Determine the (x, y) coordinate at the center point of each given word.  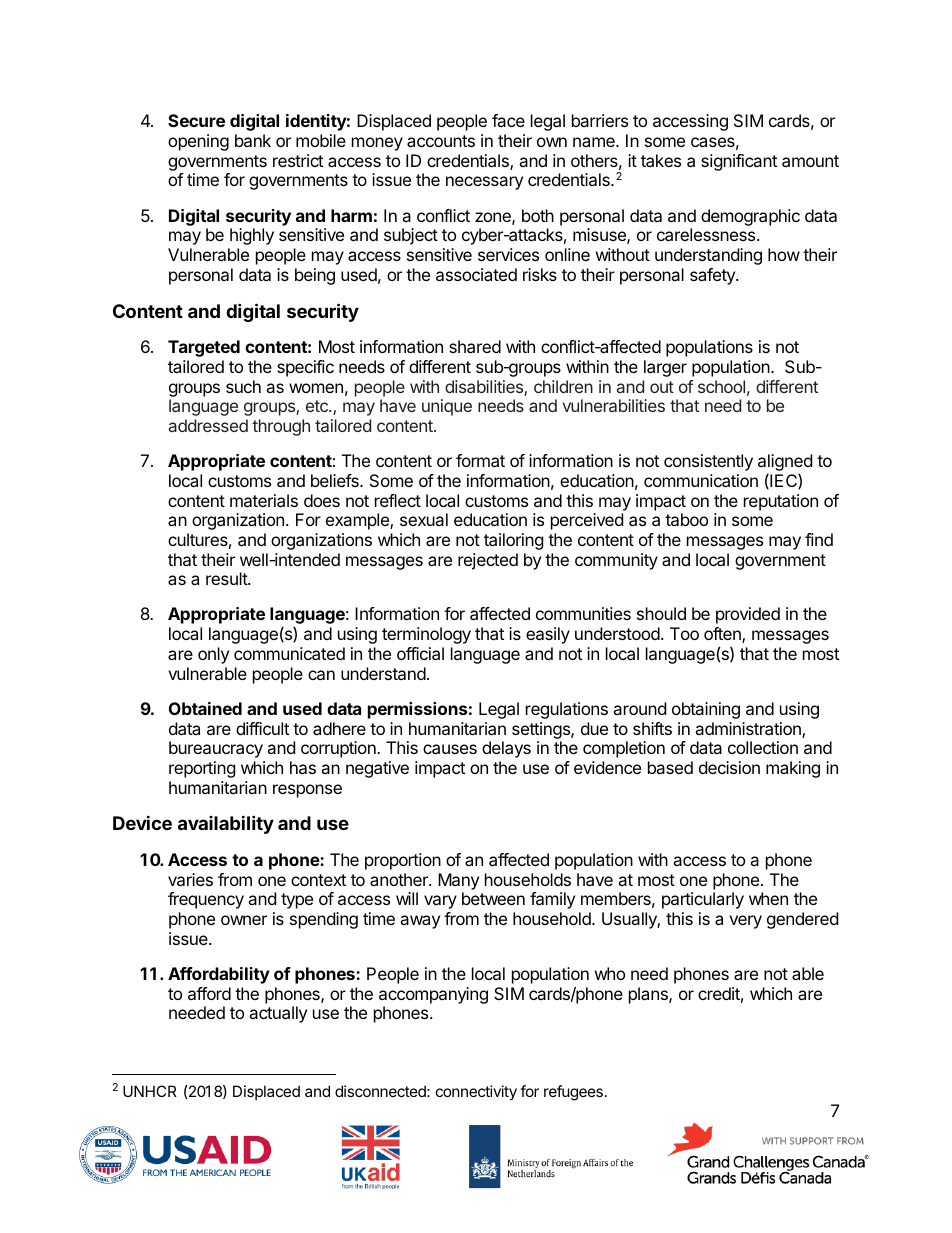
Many (458, 881)
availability (226, 824)
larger (665, 368)
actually (278, 1014)
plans (649, 995)
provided (748, 615)
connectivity (476, 1092)
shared (475, 346)
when (768, 898)
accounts (441, 141)
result (227, 578)
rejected (488, 561)
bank (253, 140)
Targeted (204, 348)
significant (739, 162)
